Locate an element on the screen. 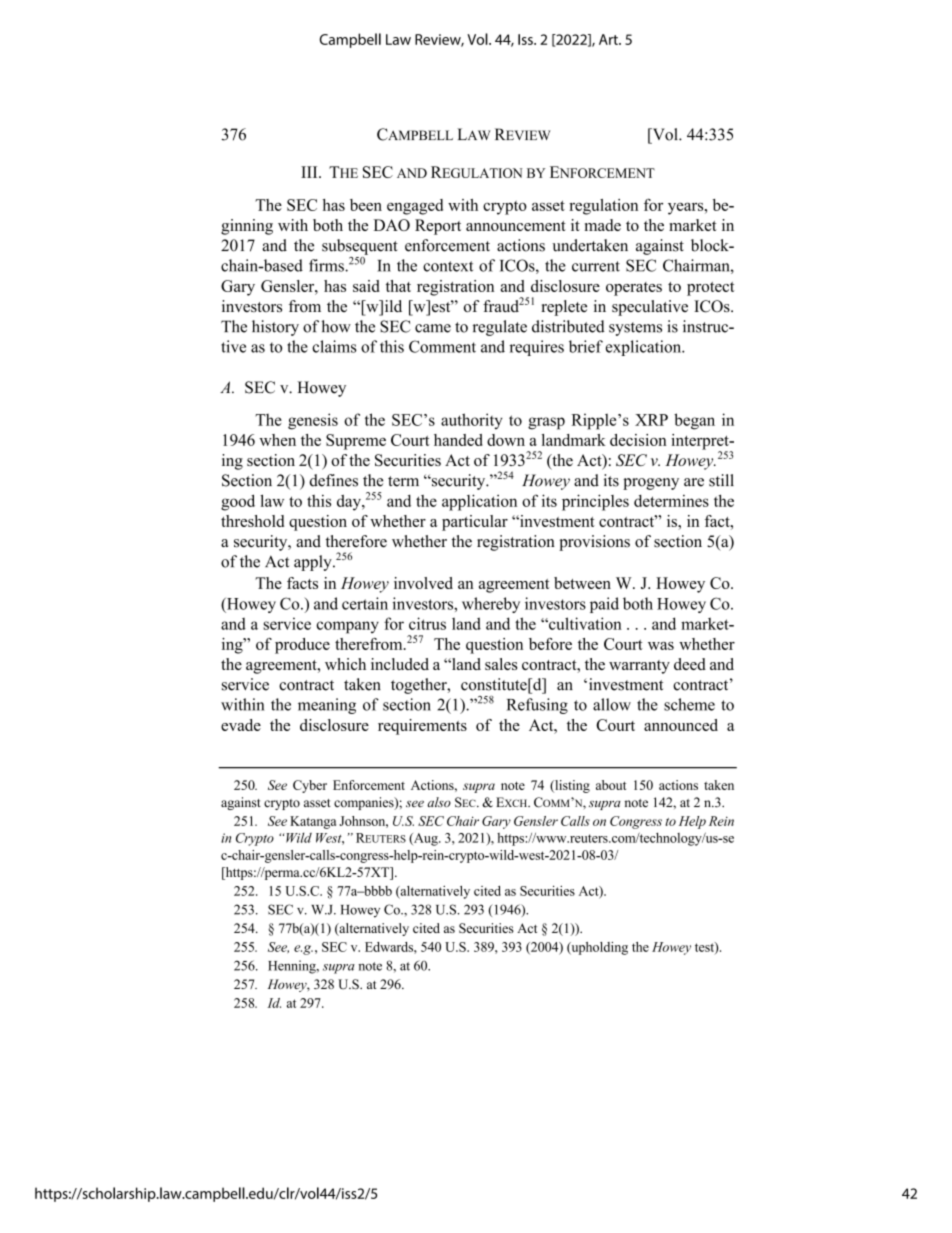  III is located at coordinates (310, 172).
